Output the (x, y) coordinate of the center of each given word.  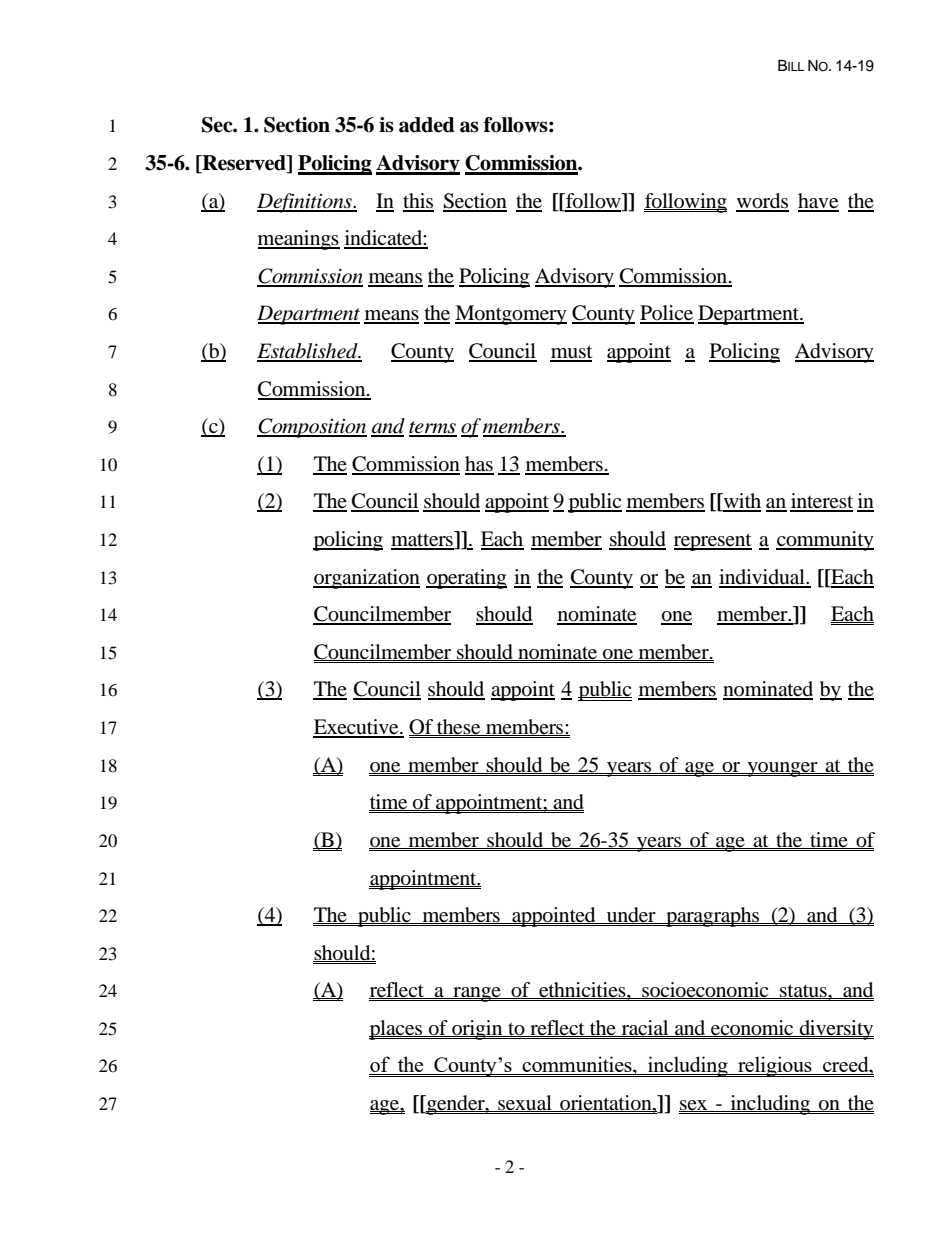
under (631, 915)
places (397, 1030)
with (741, 502)
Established (308, 352)
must (571, 353)
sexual (525, 1103)
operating (466, 579)
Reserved (244, 164)
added (427, 125)
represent (713, 542)
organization (366, 579)
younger (782, 769)
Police (667, 314)
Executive (357, 728)
